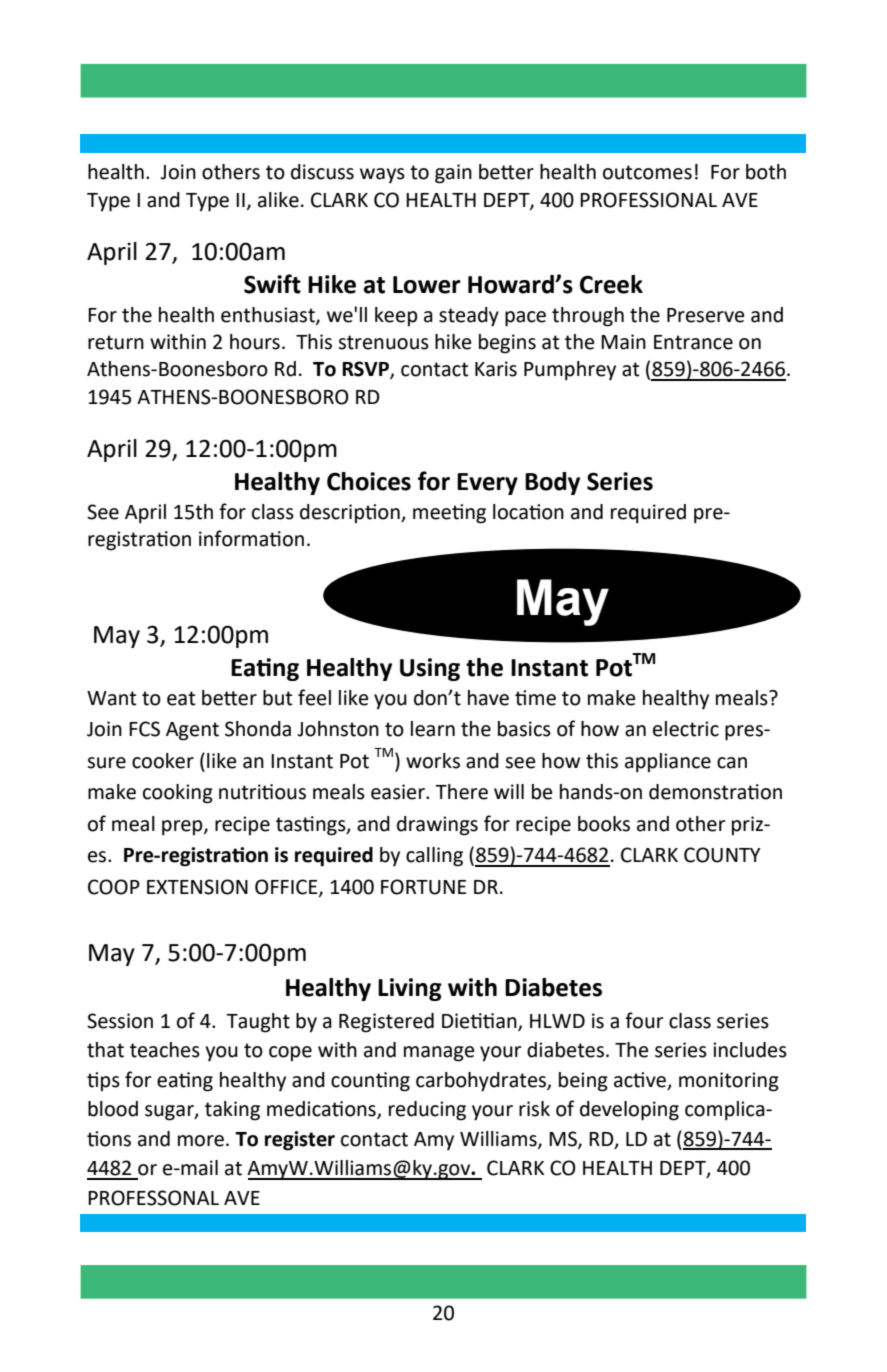  I want to click on drawings, so click(437, 826).
